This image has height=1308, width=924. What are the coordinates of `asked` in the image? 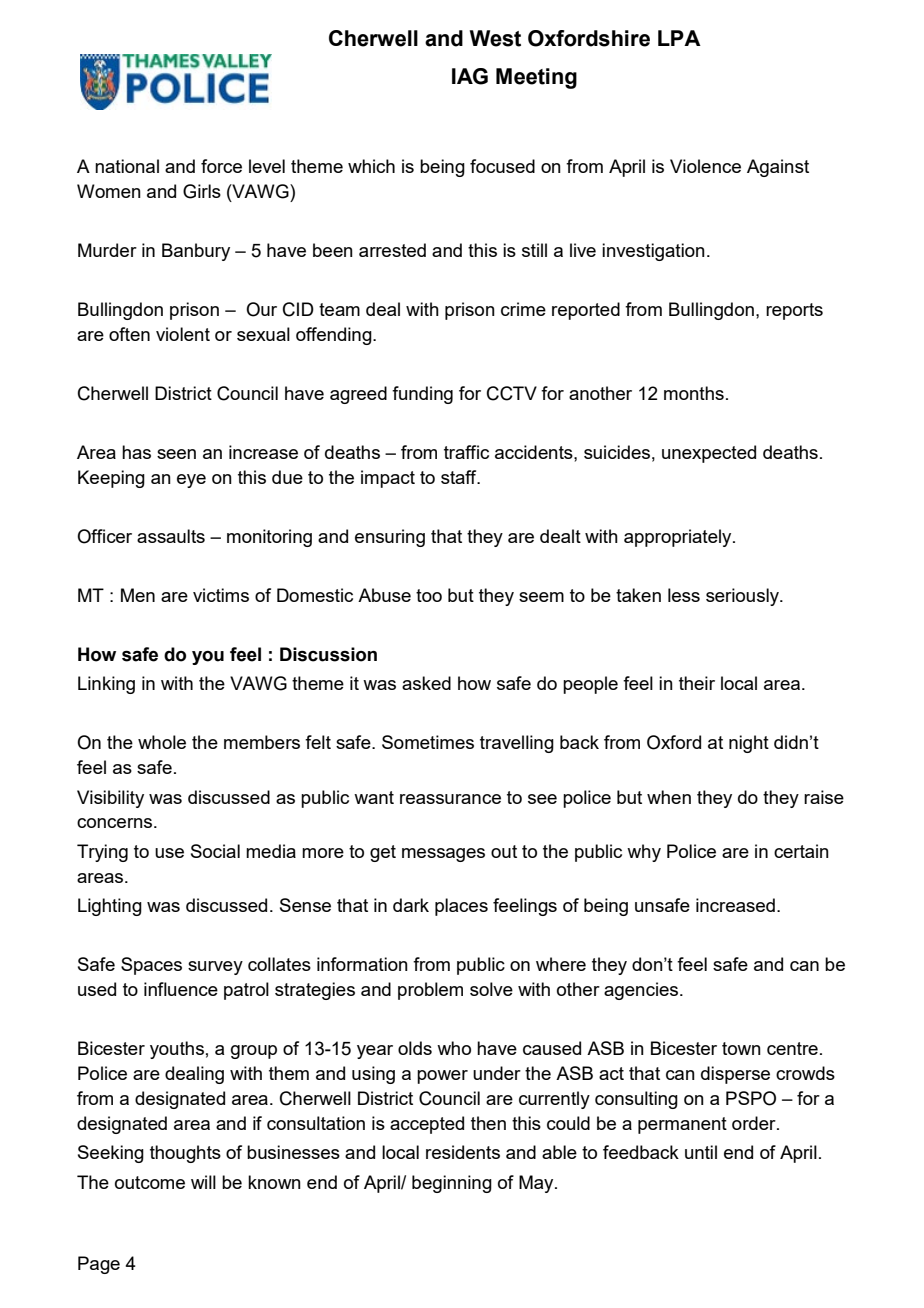 It's located at (426, 683).
